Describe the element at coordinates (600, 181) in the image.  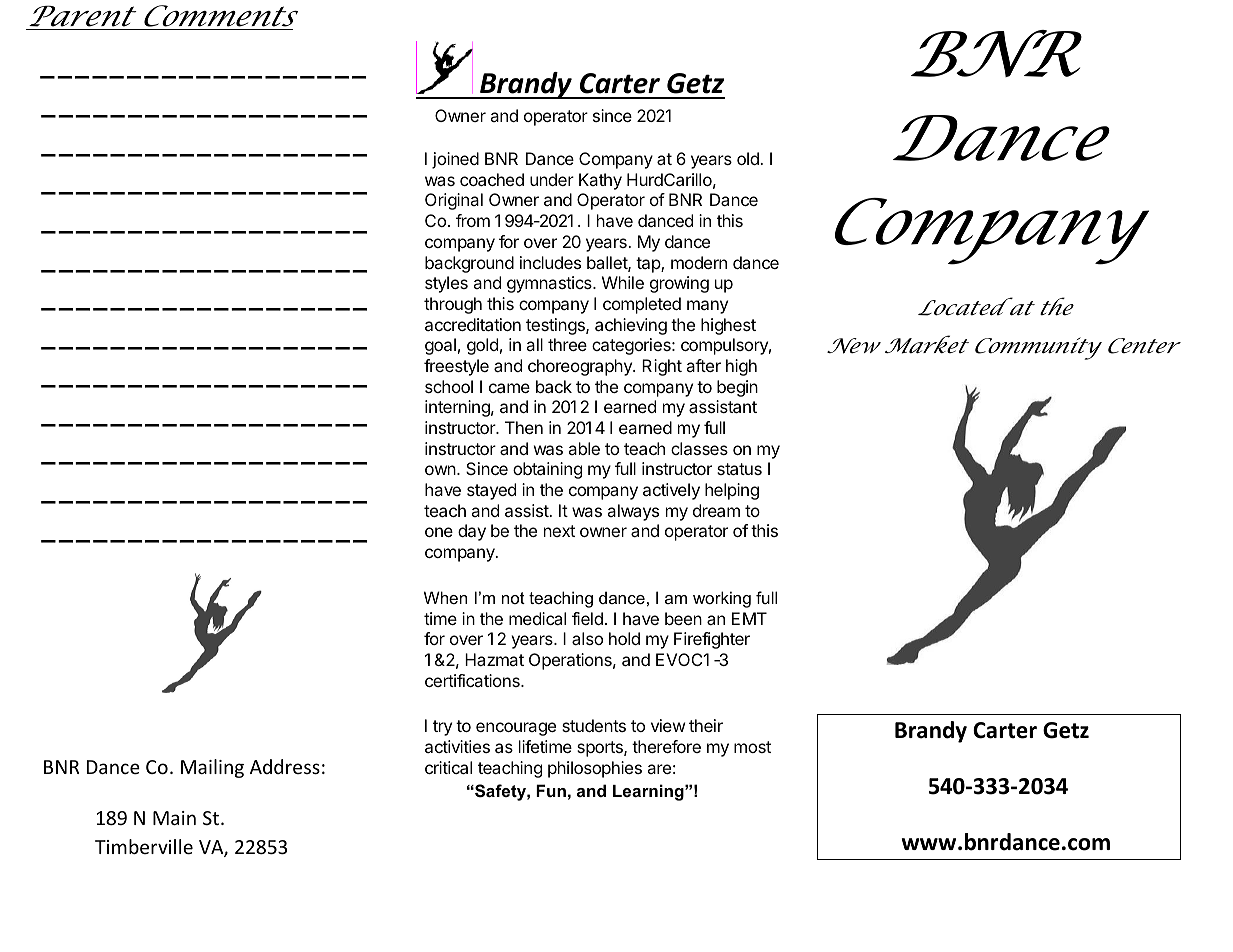
I see `Kathy` at that location.
